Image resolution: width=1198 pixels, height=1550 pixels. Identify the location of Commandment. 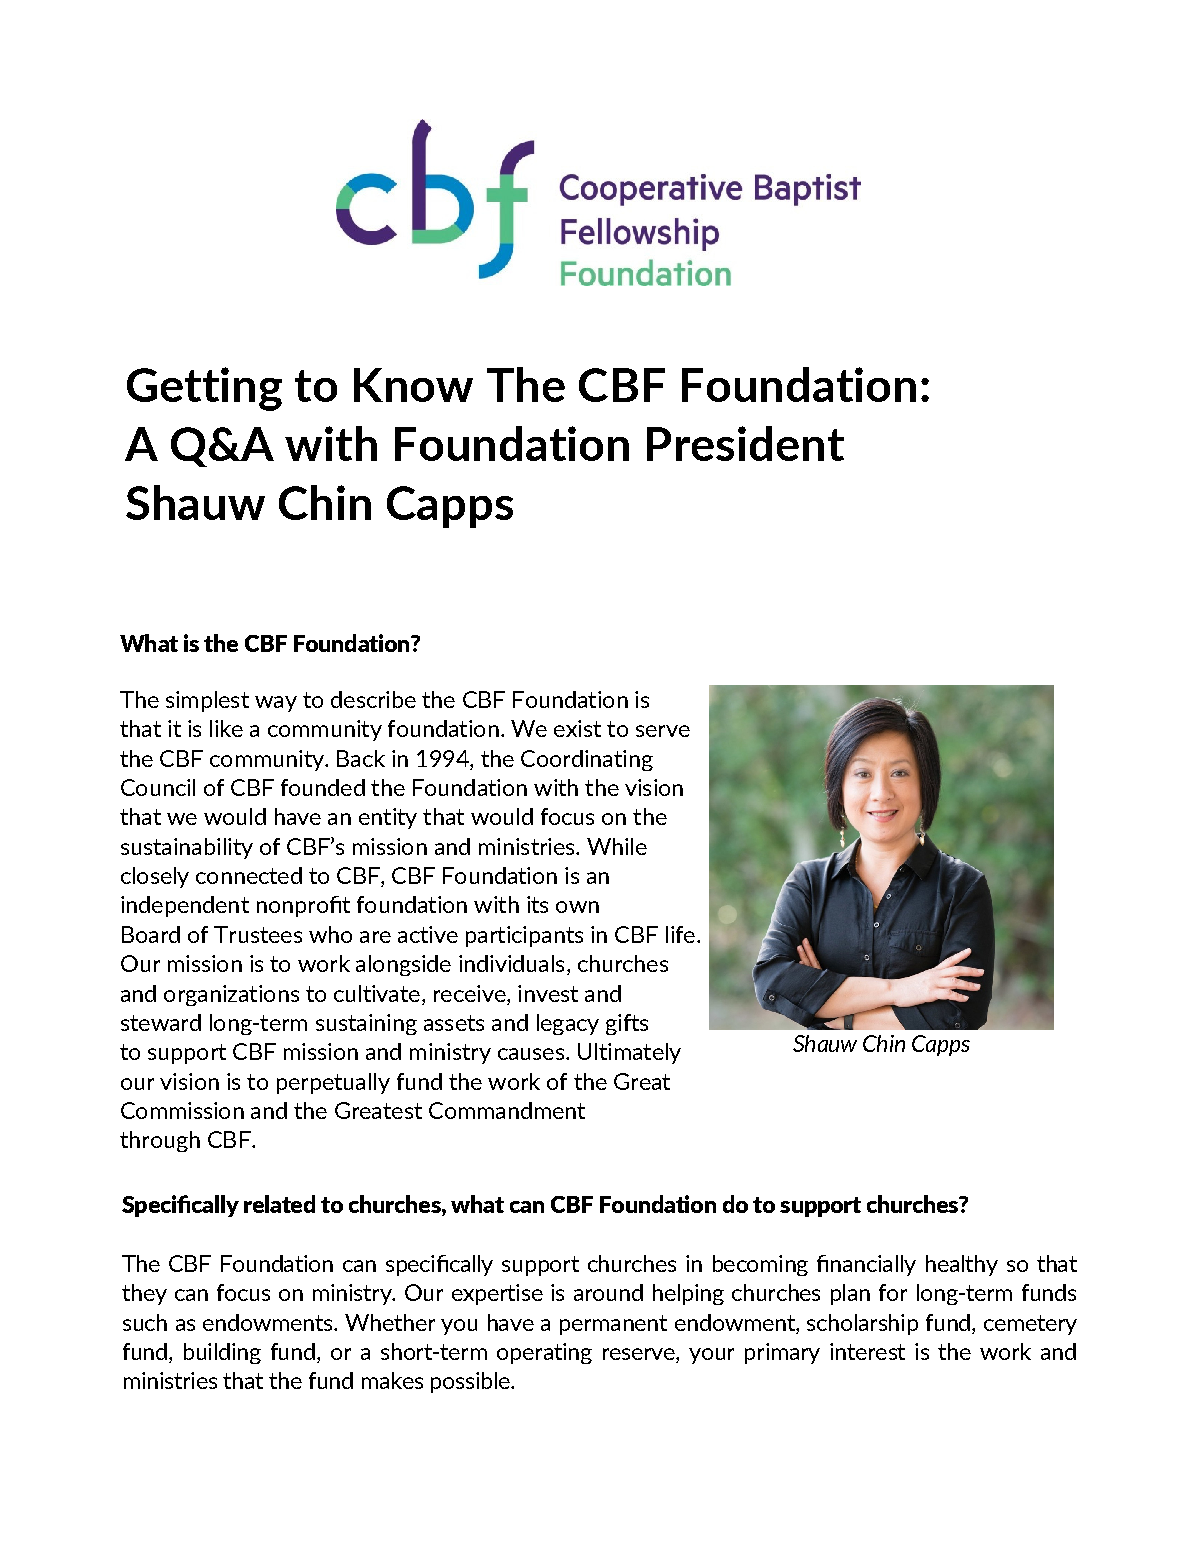
(507, 1110).
